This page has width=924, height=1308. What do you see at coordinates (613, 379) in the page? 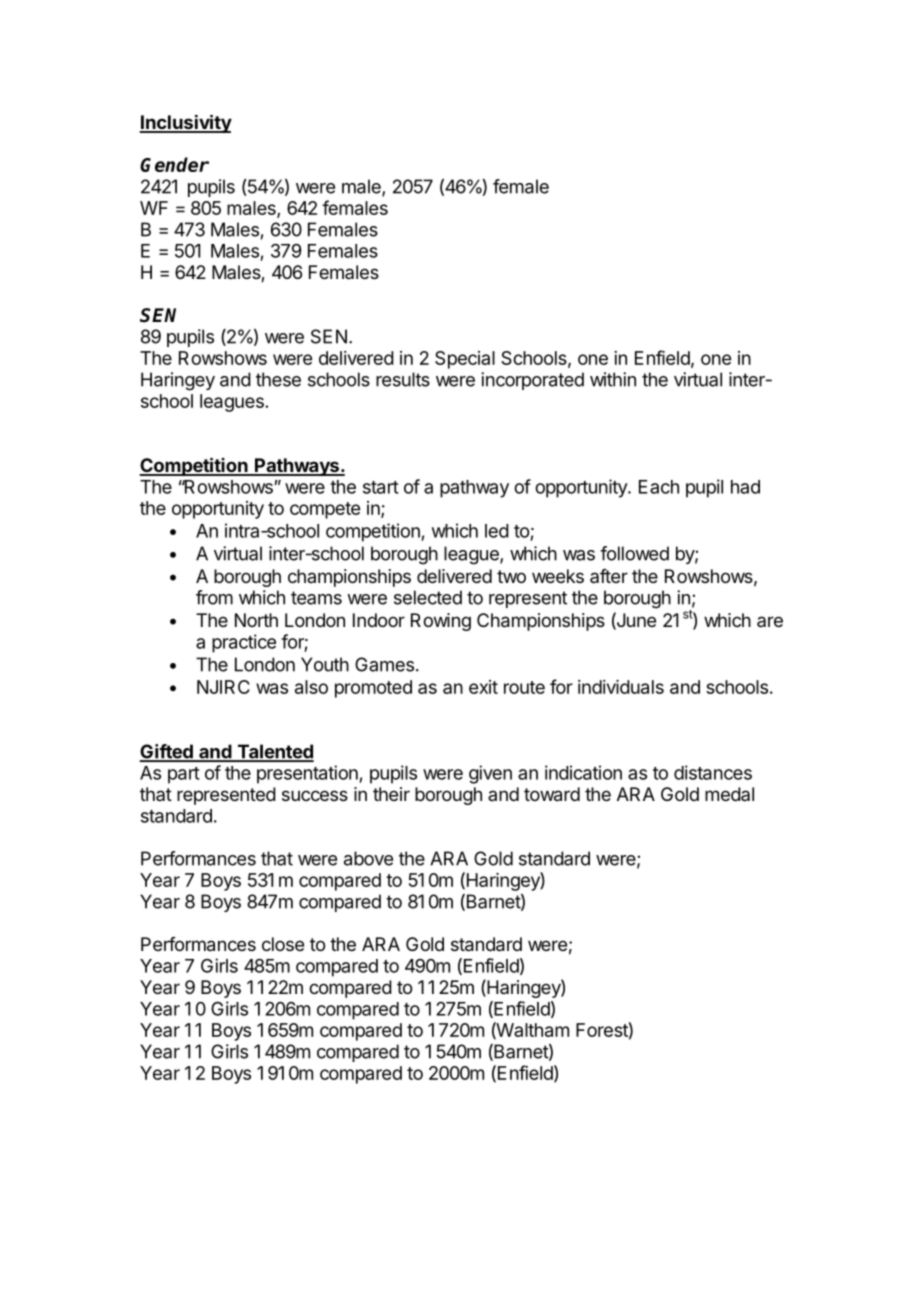
I see `within` at bounding box center [613, 379].
